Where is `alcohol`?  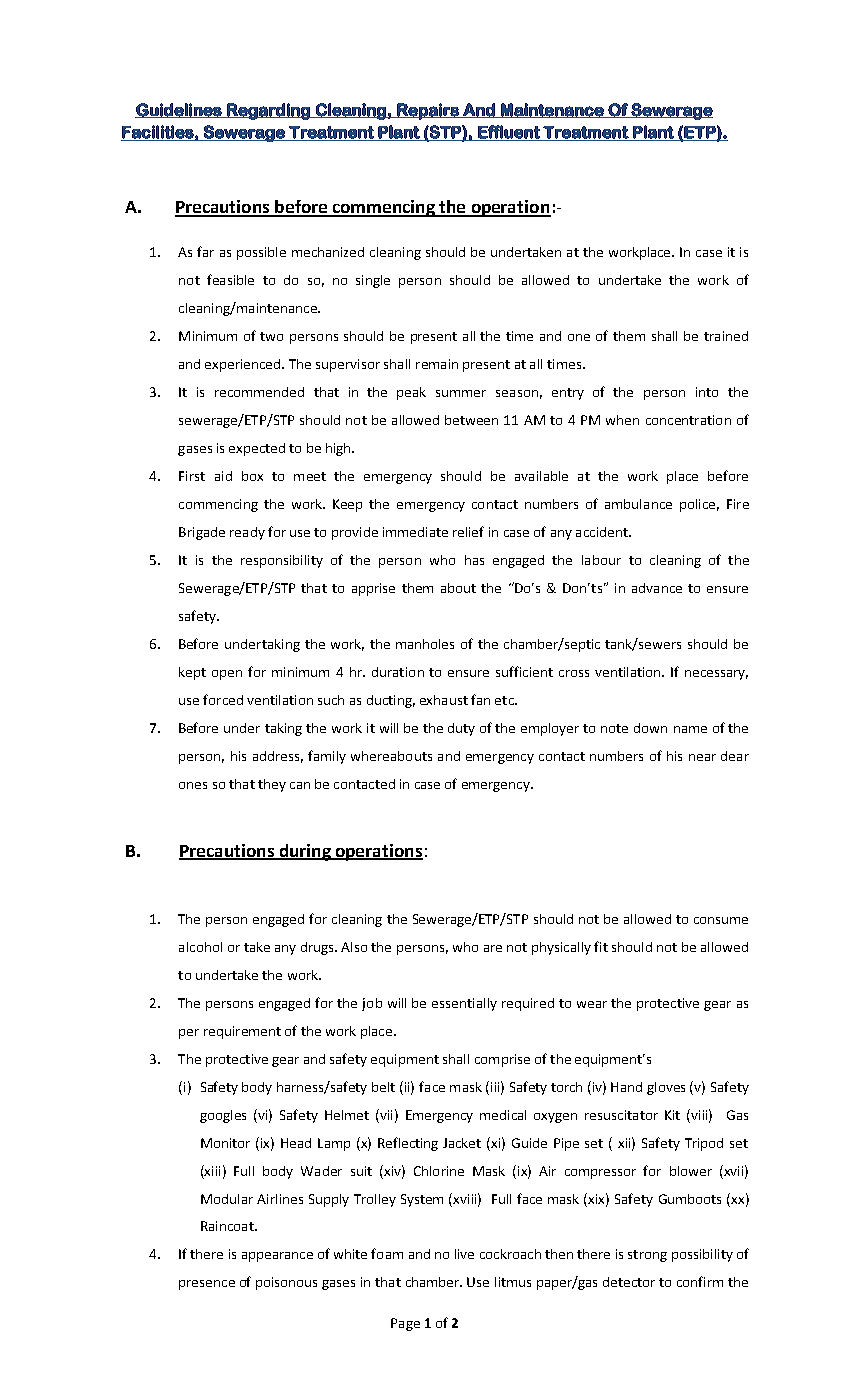
alcohol is located at coordinates (200, 947).
